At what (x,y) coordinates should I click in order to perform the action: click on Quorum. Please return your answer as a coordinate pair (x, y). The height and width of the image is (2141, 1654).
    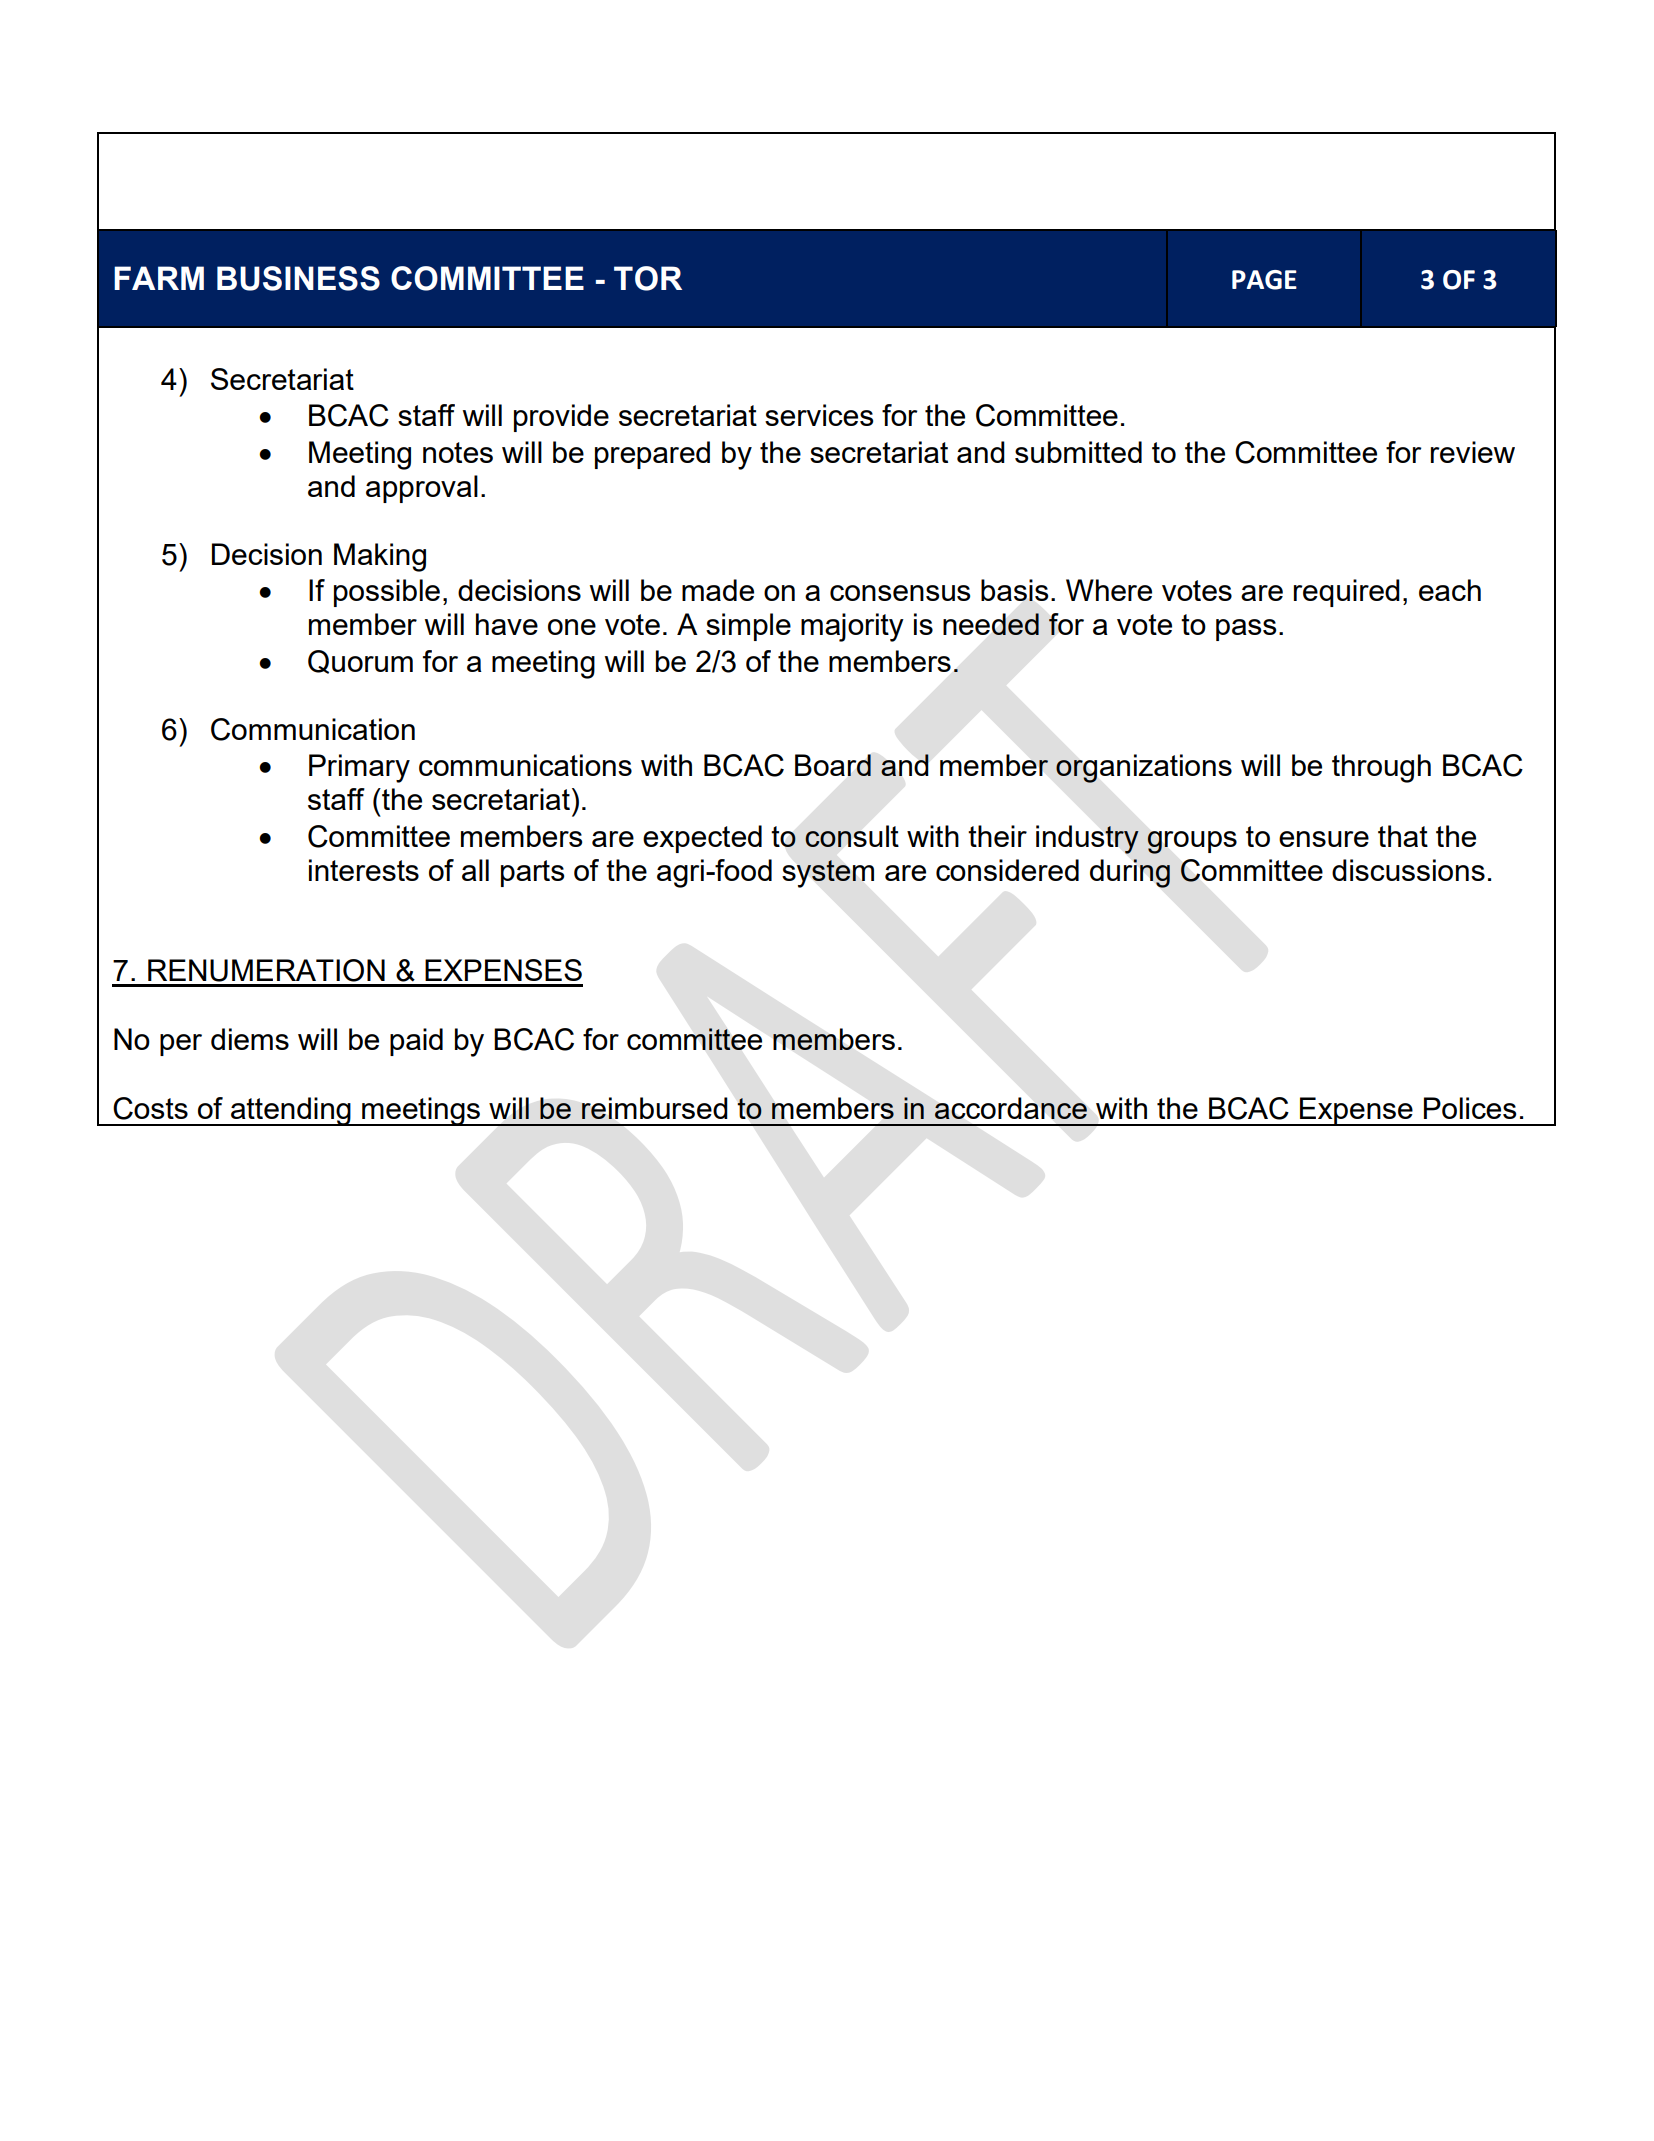
    Looking at the image, I should click on (360, 662).
